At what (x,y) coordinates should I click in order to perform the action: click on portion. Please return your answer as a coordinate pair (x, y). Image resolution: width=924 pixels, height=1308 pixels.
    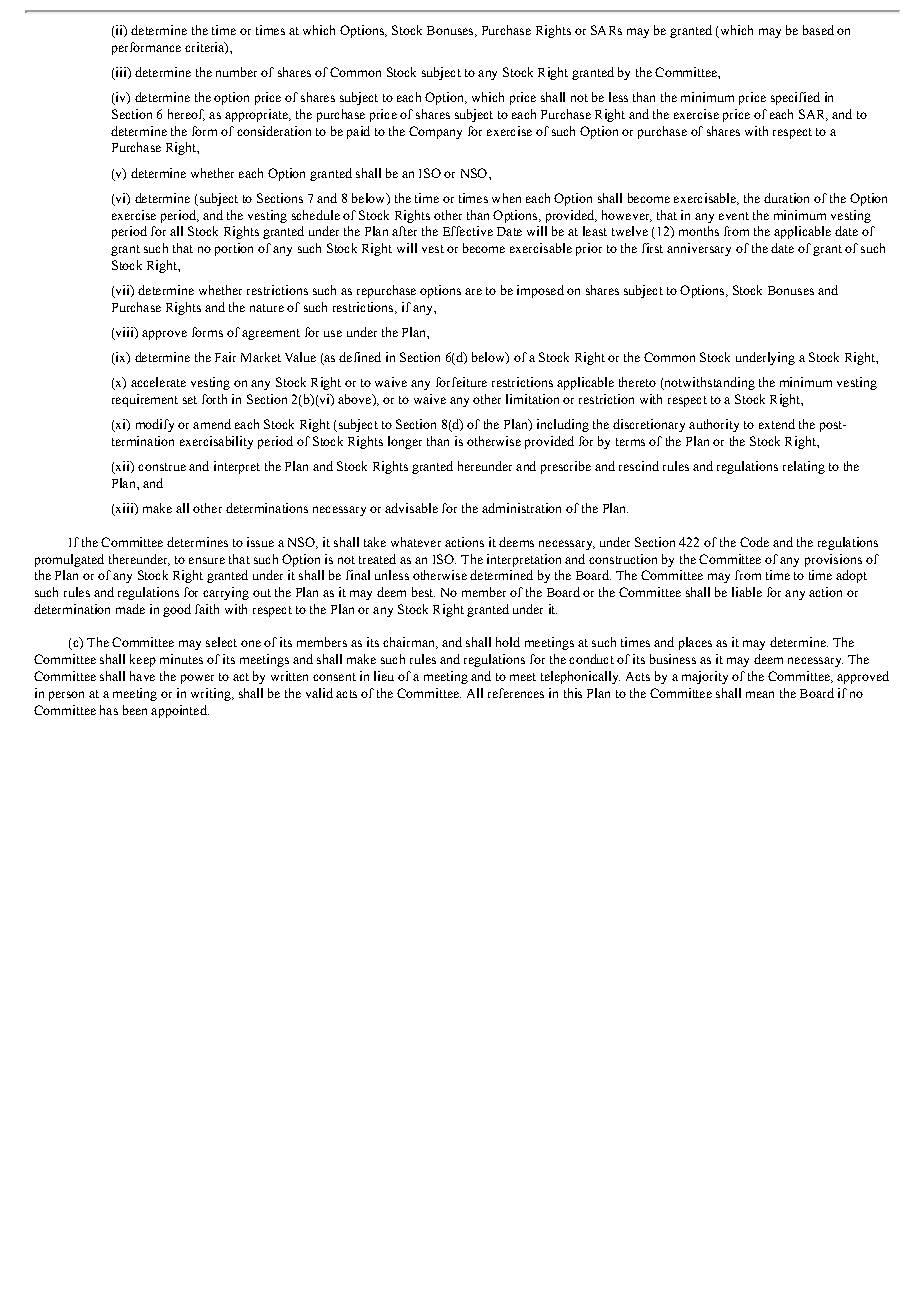
    Looking at the image, I should click on (234, 249).
